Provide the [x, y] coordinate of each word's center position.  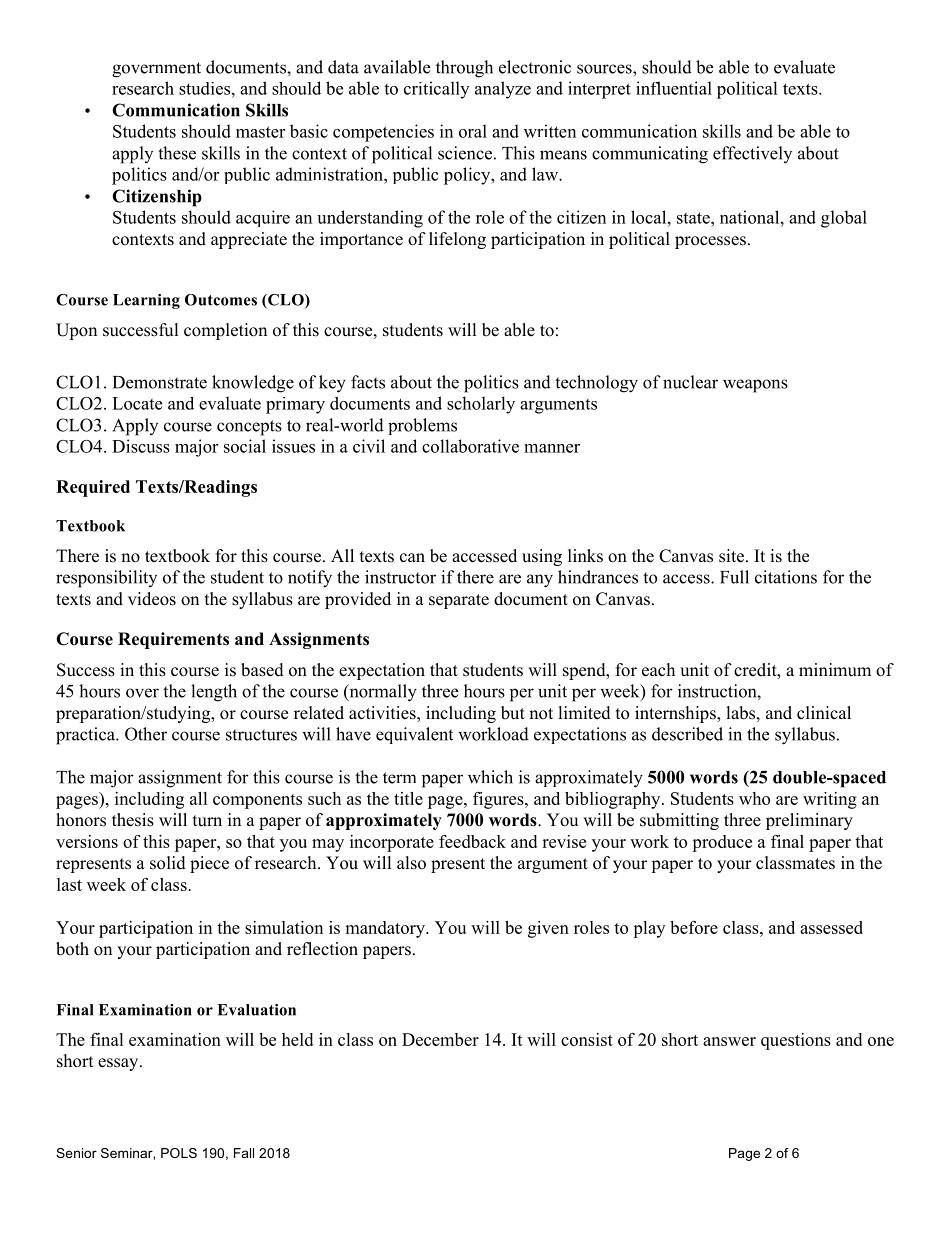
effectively [752, 154]
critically [436, 90]
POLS [179, 1153]
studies [204, 88]
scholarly [481, 405]
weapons [755, 386]
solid [168, 863]
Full [734, 577]
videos [152, 599]
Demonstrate [160, 382]
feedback [472, 841]
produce [722, 843]
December [440, 1039]
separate [459, 601]
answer [729, 1041]
